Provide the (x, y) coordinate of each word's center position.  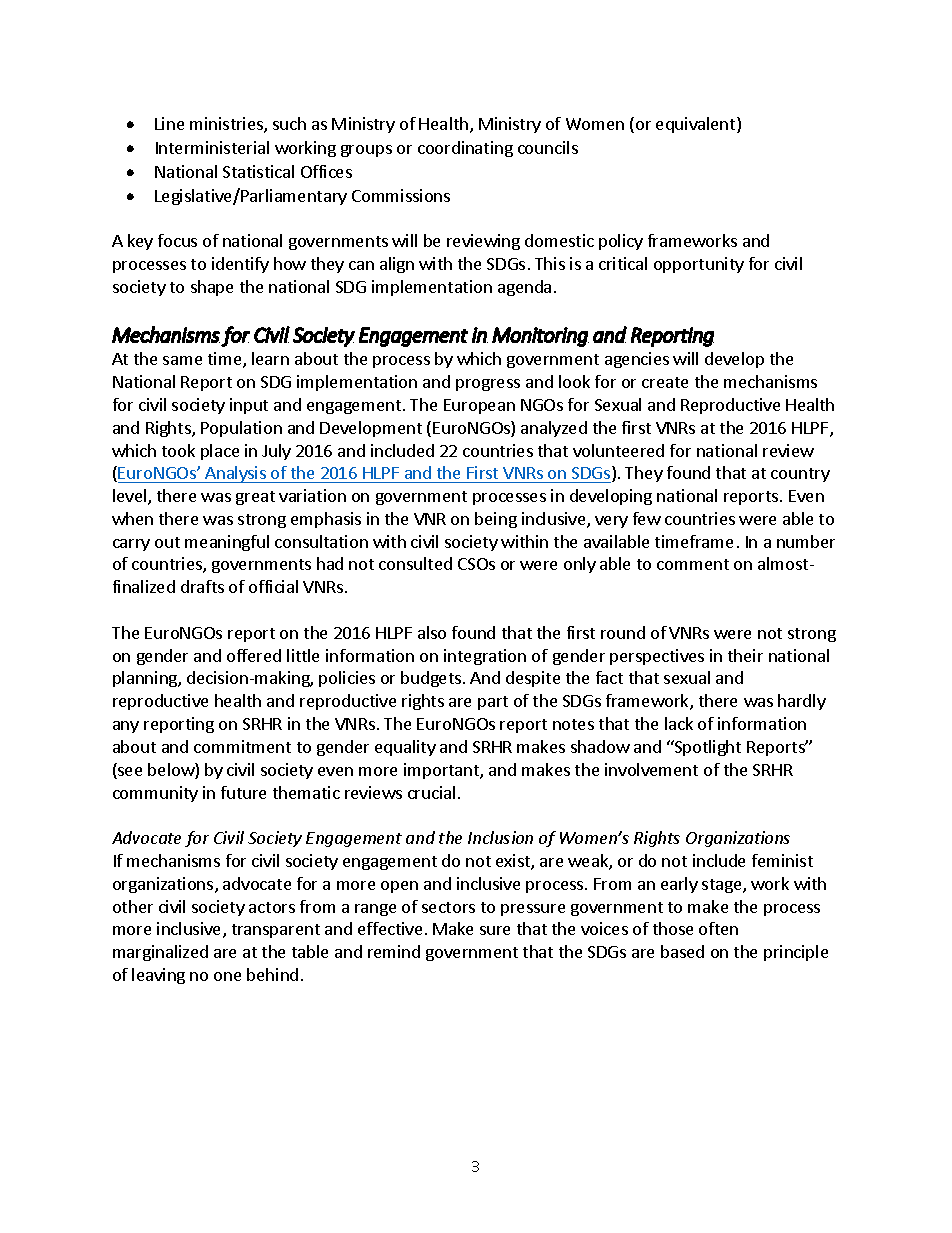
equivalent (697, 125)
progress (488, 385)
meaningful (227, 543)
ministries (227, 125)
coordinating (465, 149)
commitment (242, 746)
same (182, 360)
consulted (415, 563)
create (665, 382)
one (227, 976)
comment (693, 564)
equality (405, 748)
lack (679, 723)
